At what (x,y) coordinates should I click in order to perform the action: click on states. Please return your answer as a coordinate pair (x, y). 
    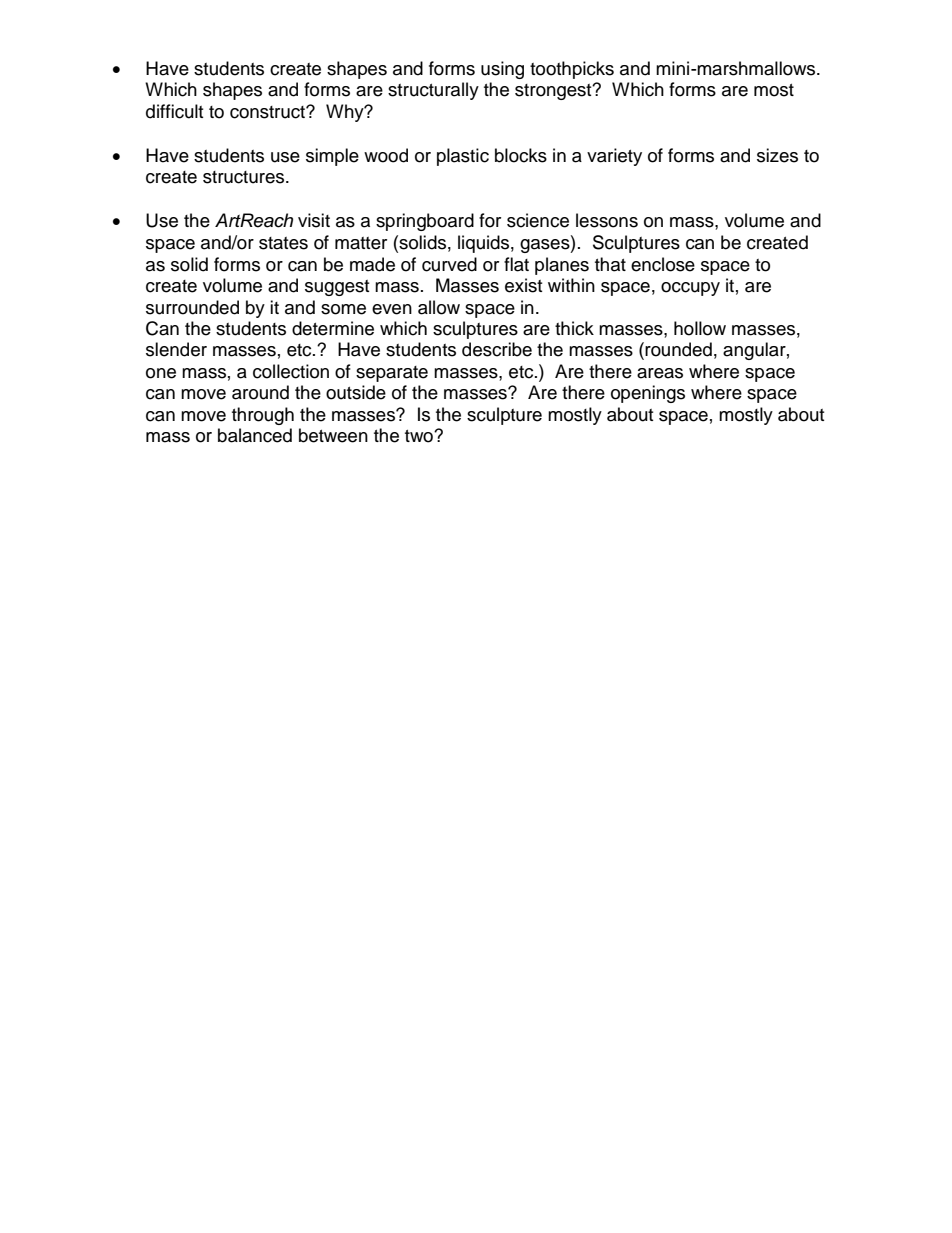
    Looking at the image, I should click on (283, 243).
